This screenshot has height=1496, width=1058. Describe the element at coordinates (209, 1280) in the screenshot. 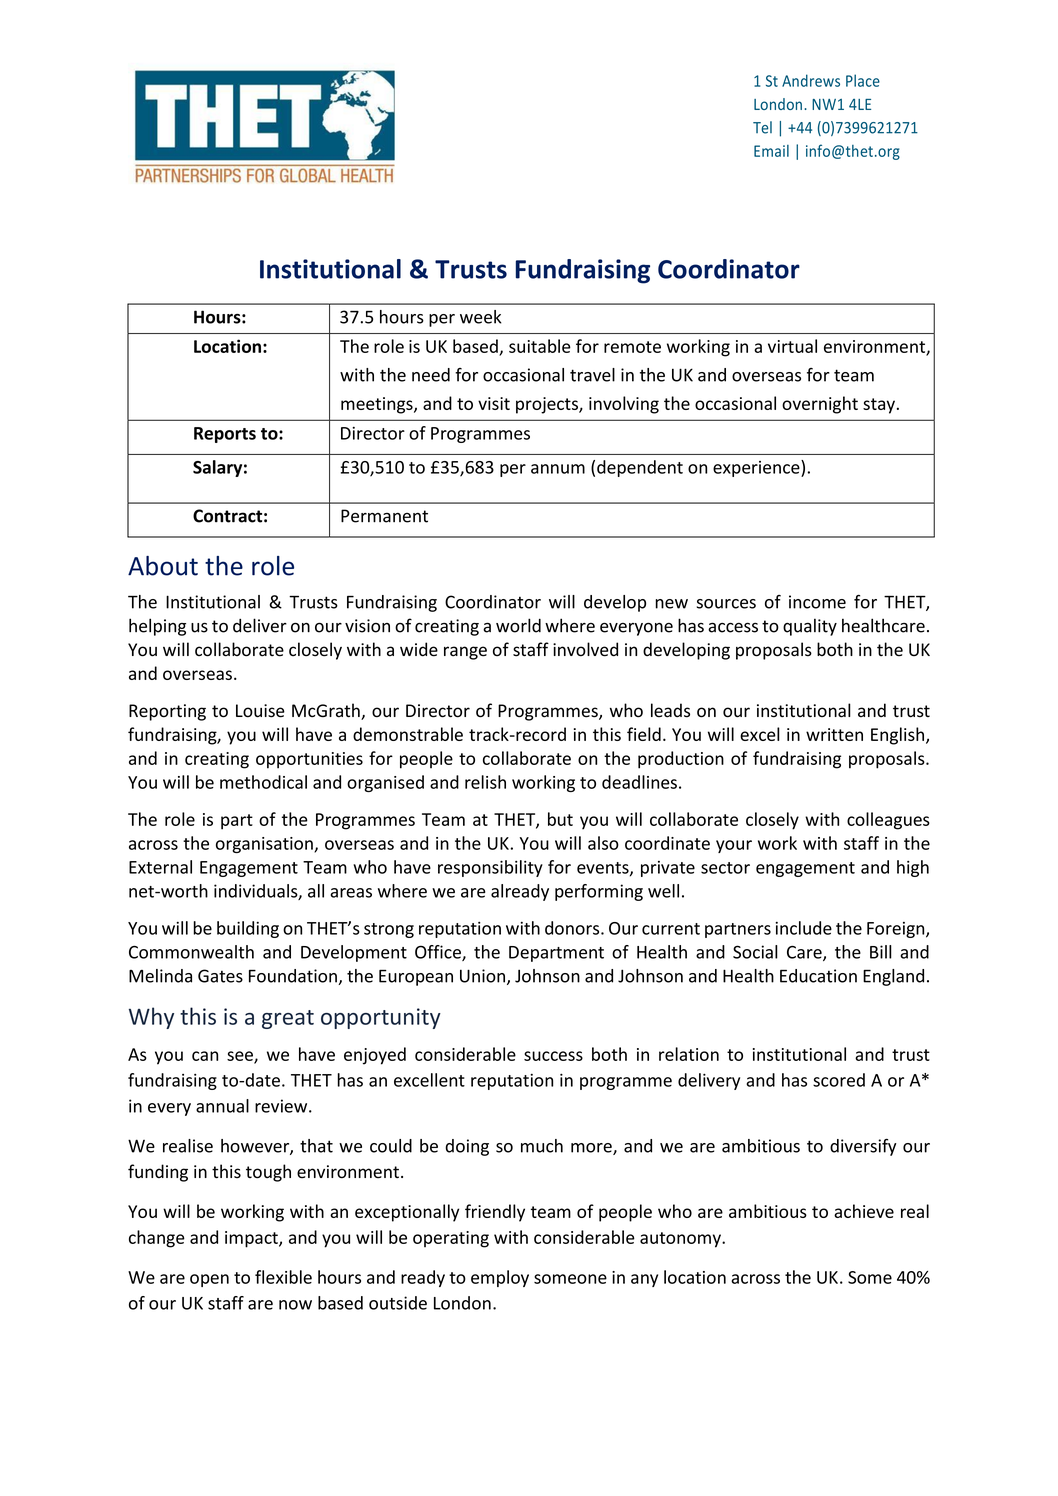

I see `open` at that location.
